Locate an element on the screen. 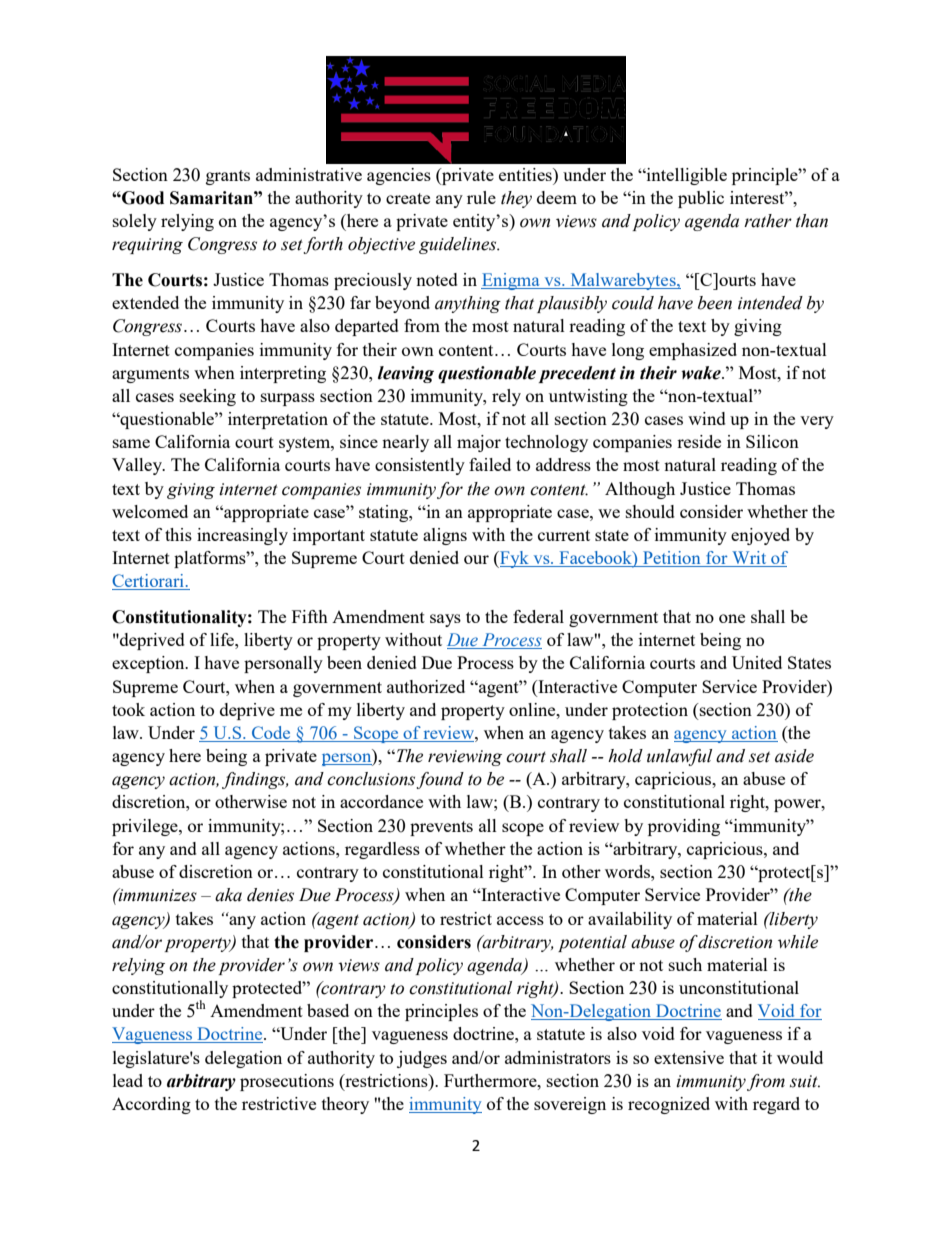 The width and height of the screenshot is (952, 1233). privilege is located at coordinates (146, 827).
